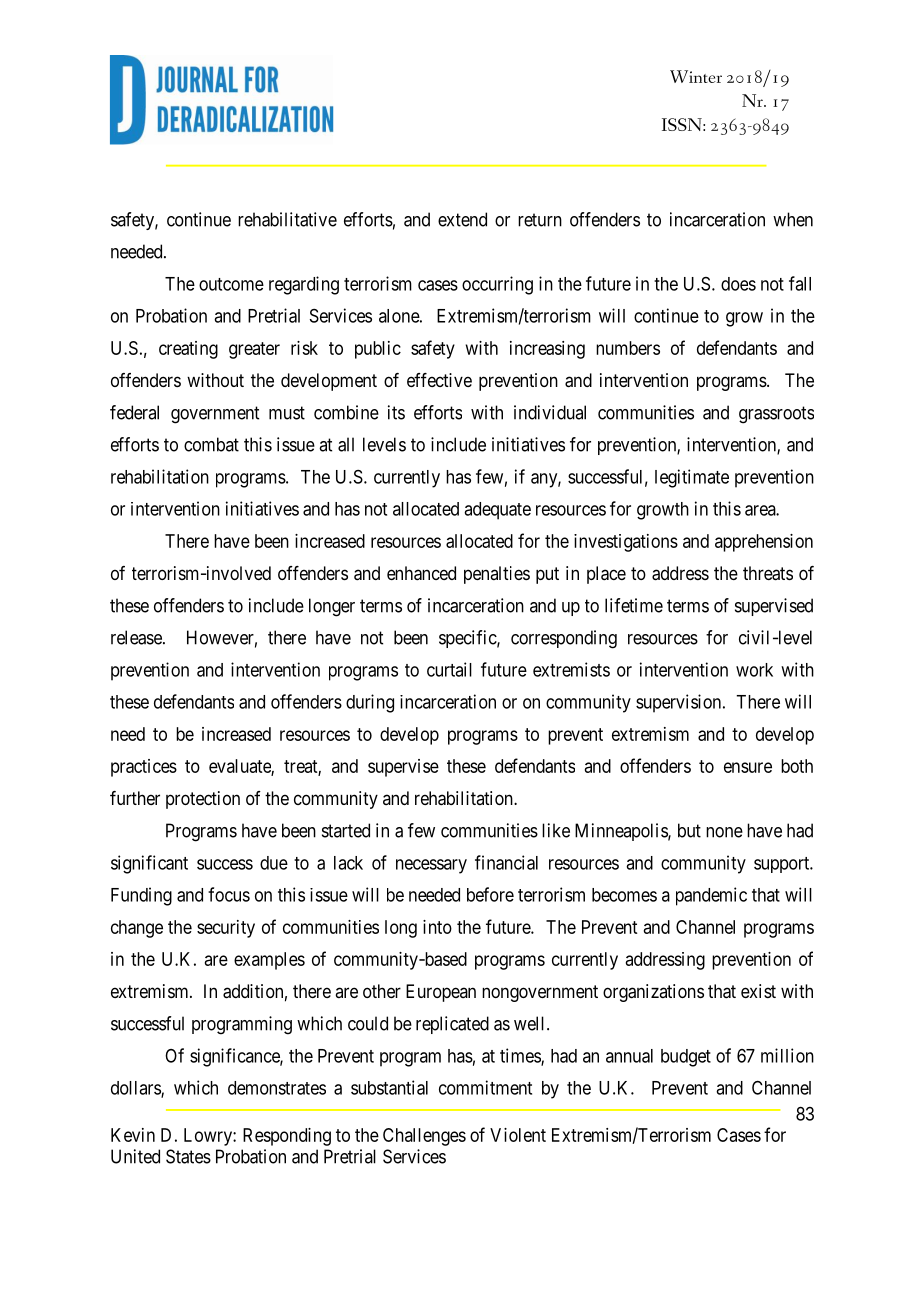  What do you see at coordinates (449, 669) in the screenshot?
I see `curtail` at bounding box center [449, 669].
